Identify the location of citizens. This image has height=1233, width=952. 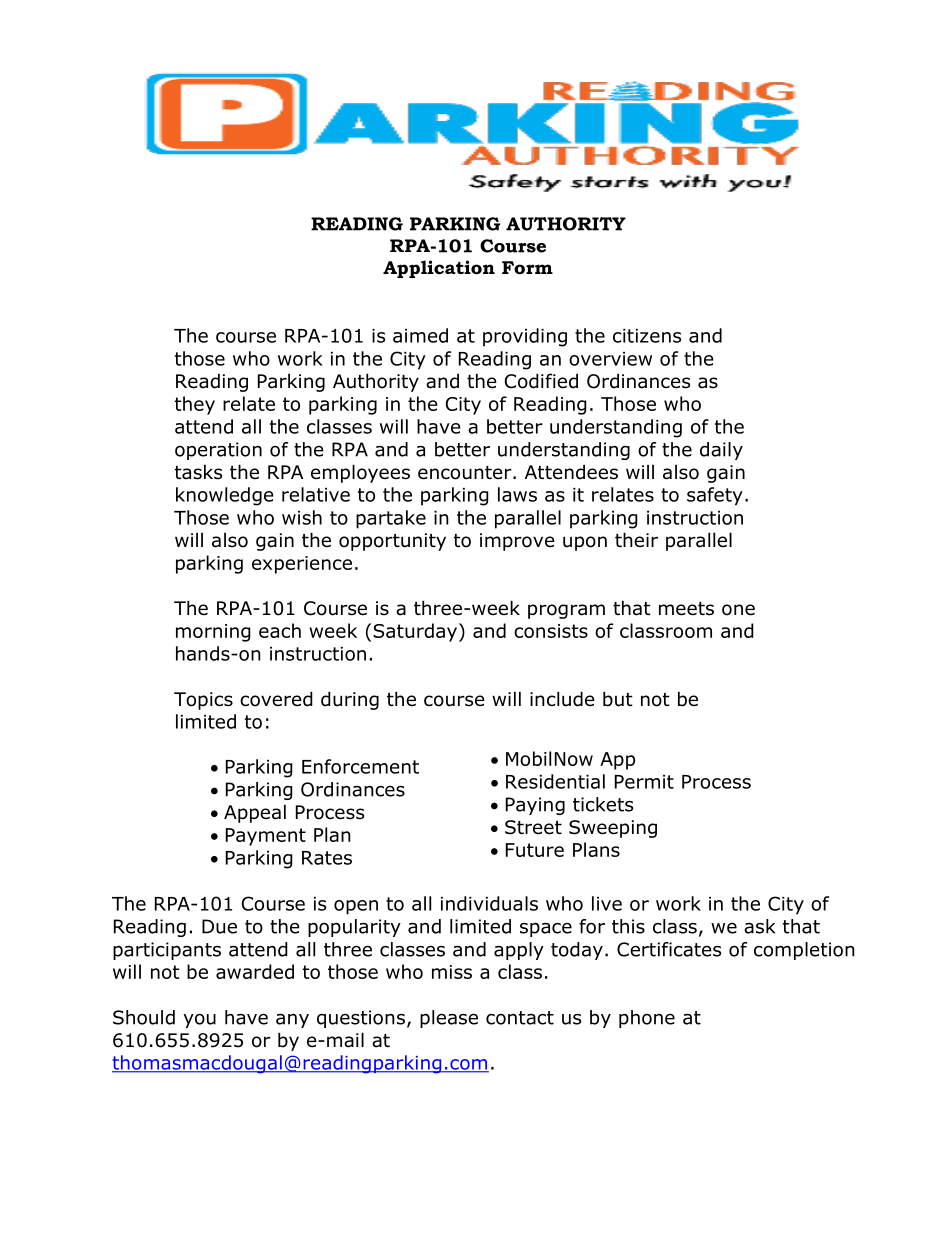
(647, 336).
